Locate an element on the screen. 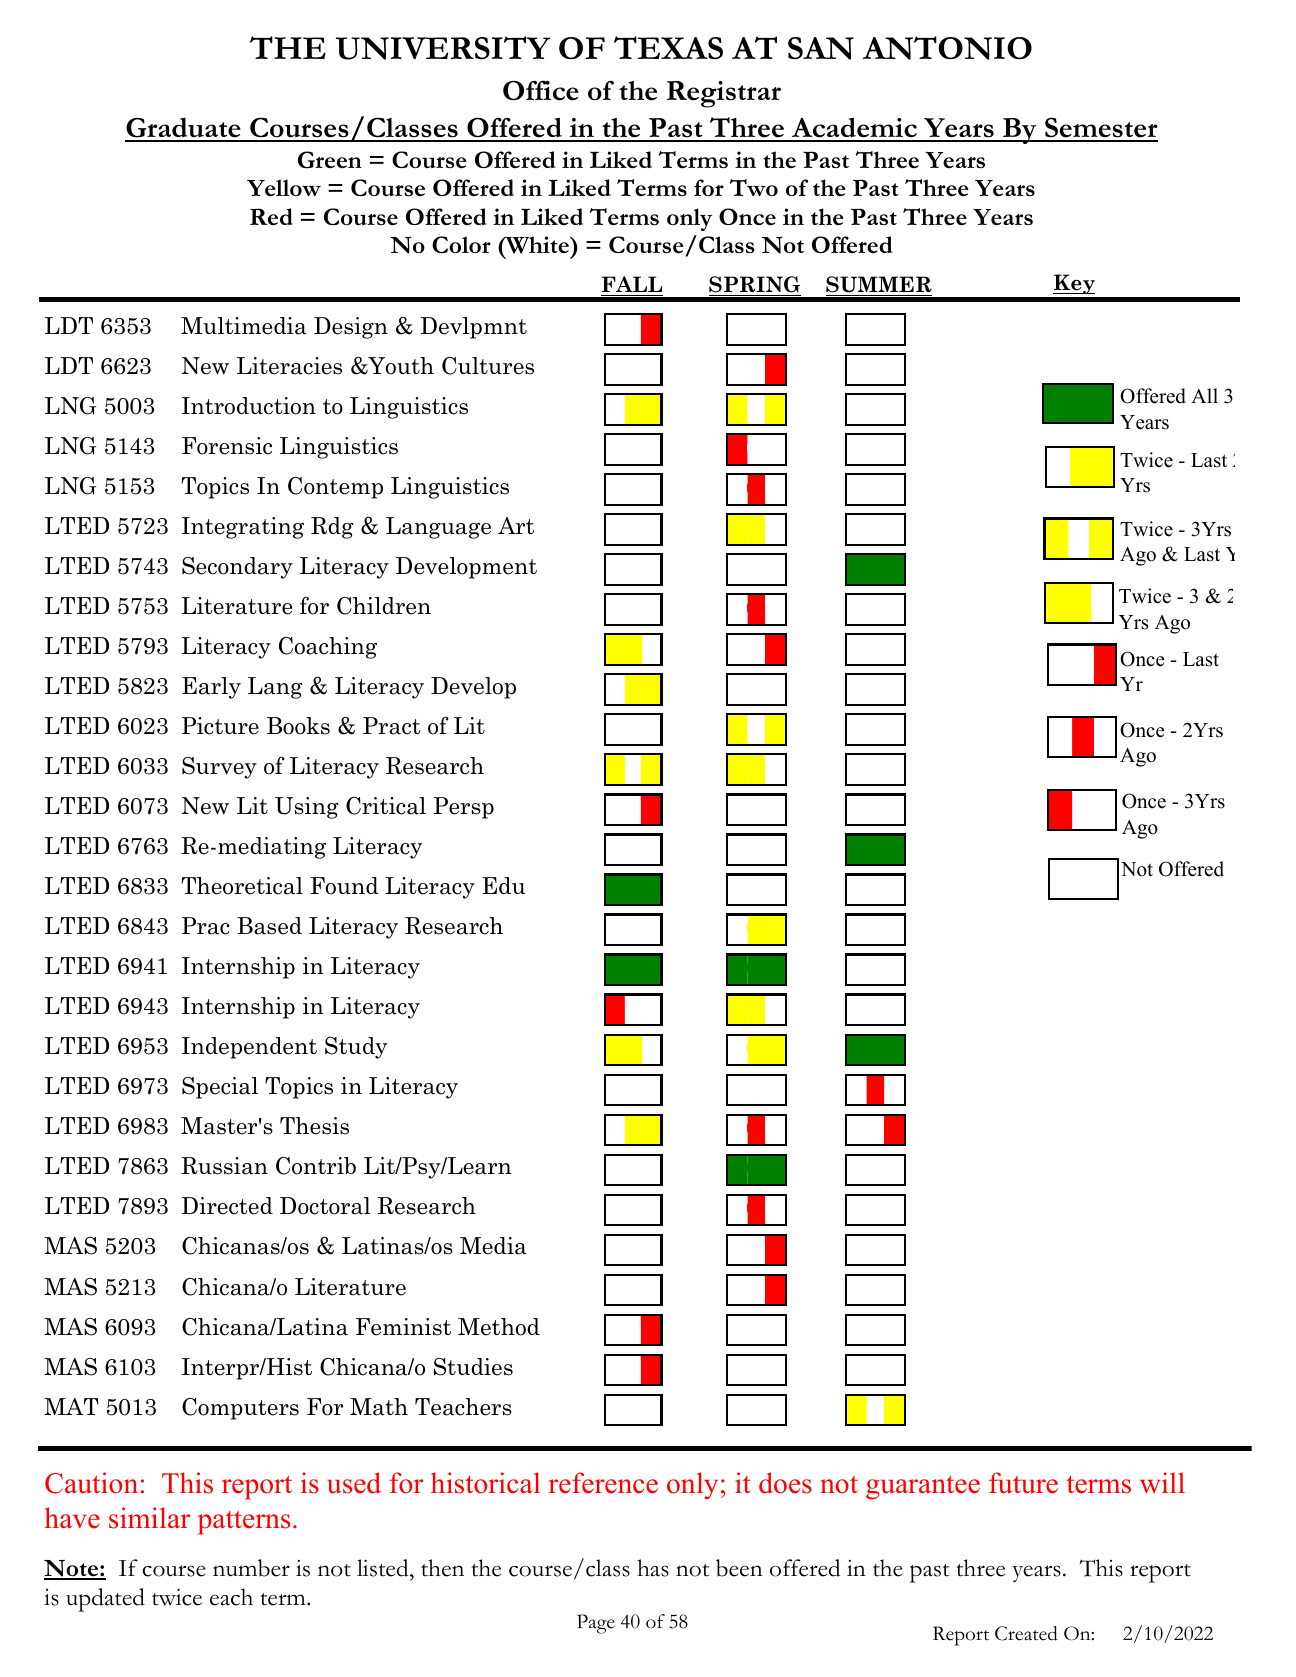  Edu is located at coordinates (503, 885).
